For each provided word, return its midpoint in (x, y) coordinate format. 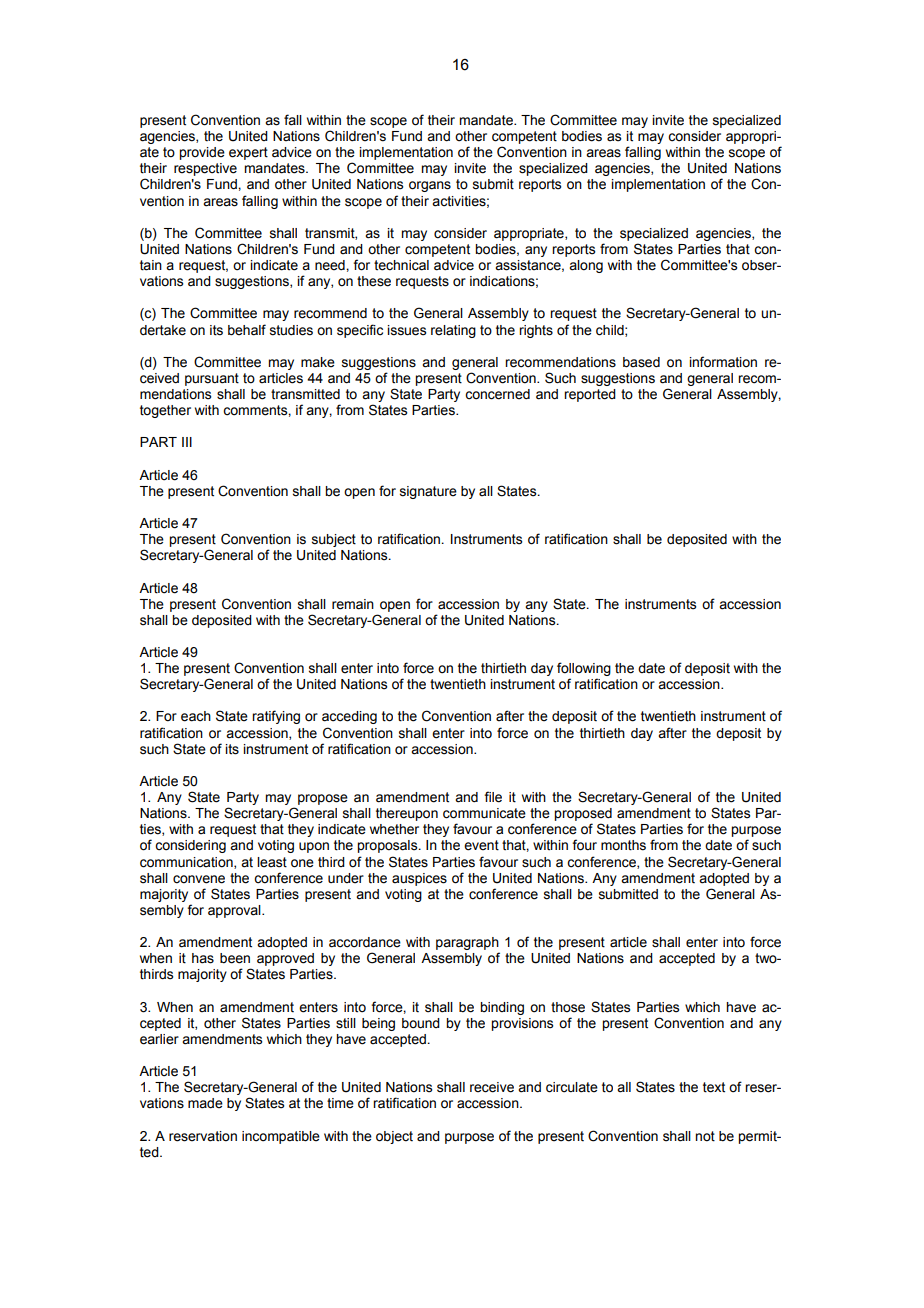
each (196, 716)
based (641, 362)
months (623, 845)
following (584, 670)
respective (205, 169)
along (586, 266)
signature (428, 492)
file (493, 797)
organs (430, 186)
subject (334, 540)
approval (235, 911)
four (584, 845)
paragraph (468, 945)
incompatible (281, 1137)
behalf (247, 330)
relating (453, 331)
